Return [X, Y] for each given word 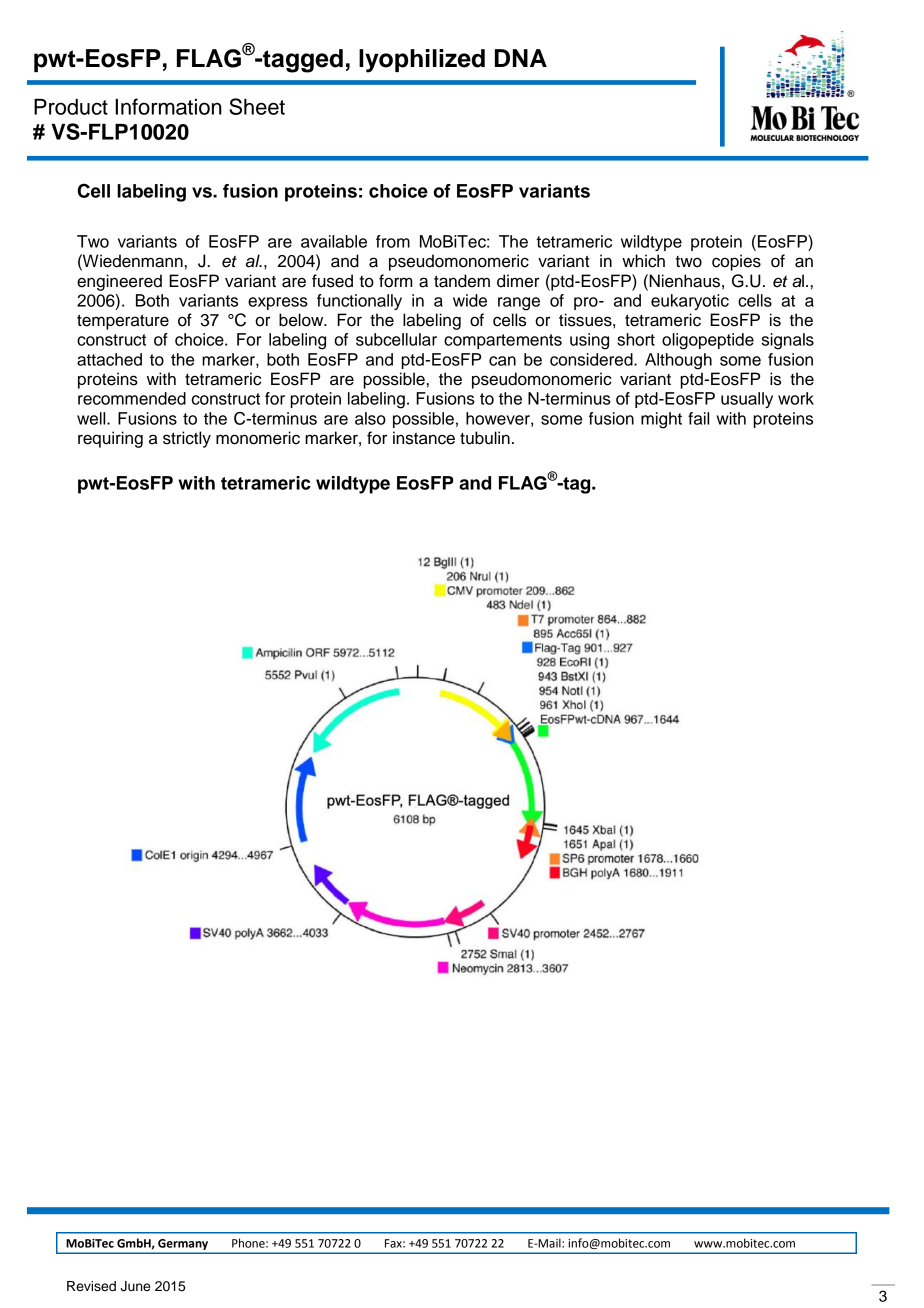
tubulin [485, 438]
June [135, 1286]
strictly [187, 439]
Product [71, 107]
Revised [91, 1286]
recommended [132, 398]
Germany [183, 1244]
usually [747, 400]
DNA [521, 58]
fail [698, 418]
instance [424, 438]
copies [736, 262]
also [370, 418]
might [661, 420]
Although [678, 361]
